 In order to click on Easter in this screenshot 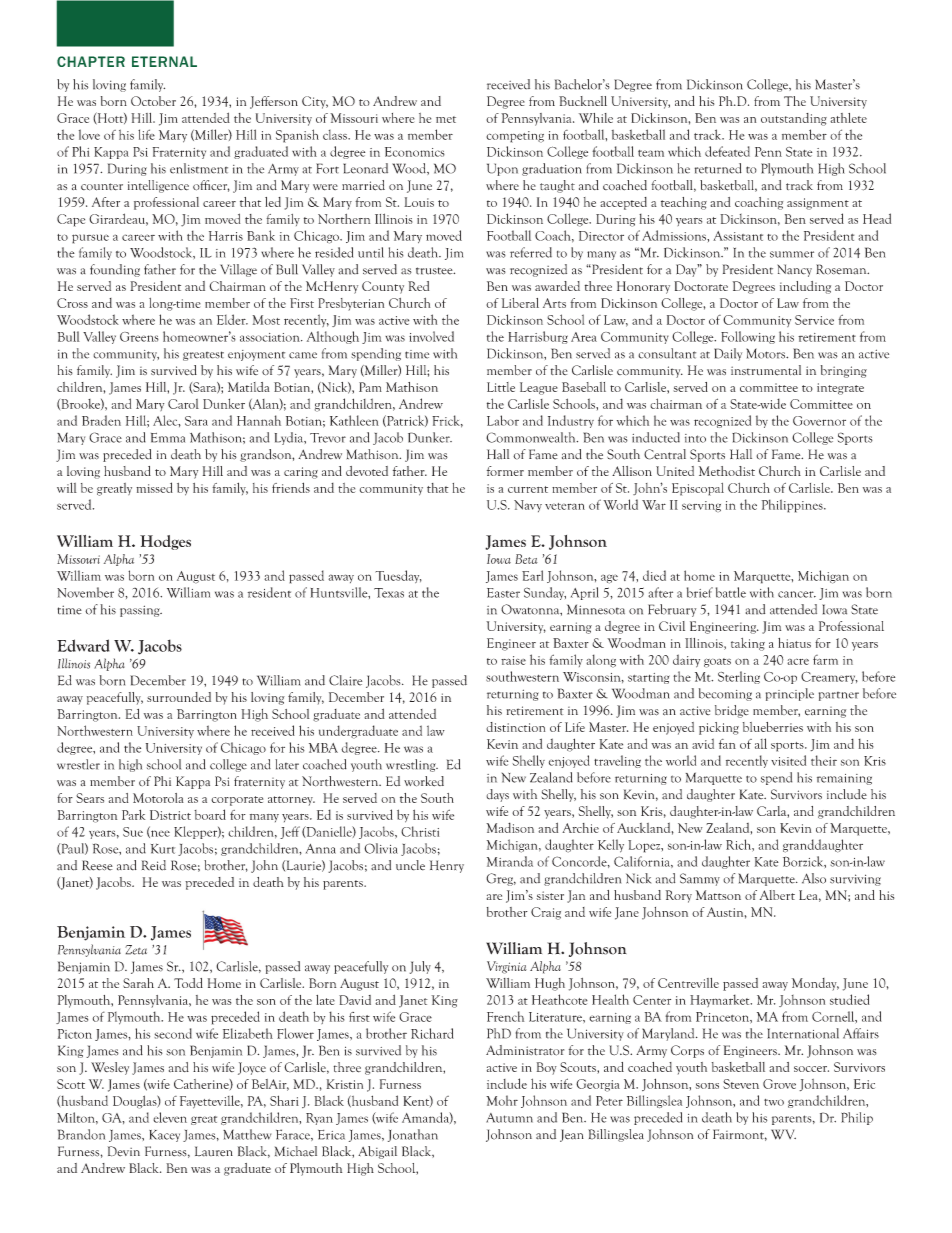, I will do `click(503, 593)`.
